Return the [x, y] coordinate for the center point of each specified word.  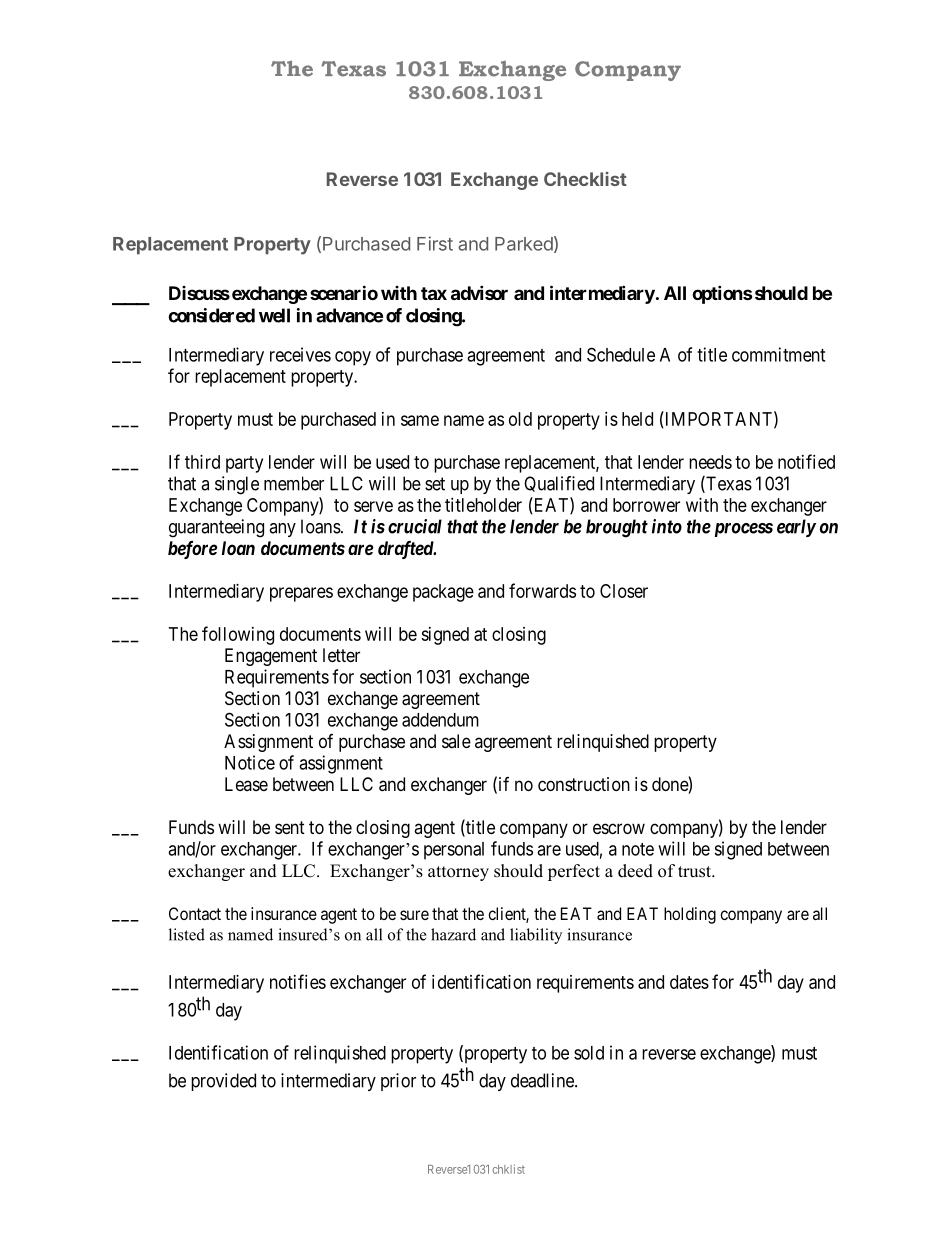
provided [223, 1082]
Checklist [585, 179]
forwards [542, 590]
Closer [624, 591]
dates [689, 982]
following [238, 635]
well [274, 315]
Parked [524, 244]
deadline [543, 1080]
